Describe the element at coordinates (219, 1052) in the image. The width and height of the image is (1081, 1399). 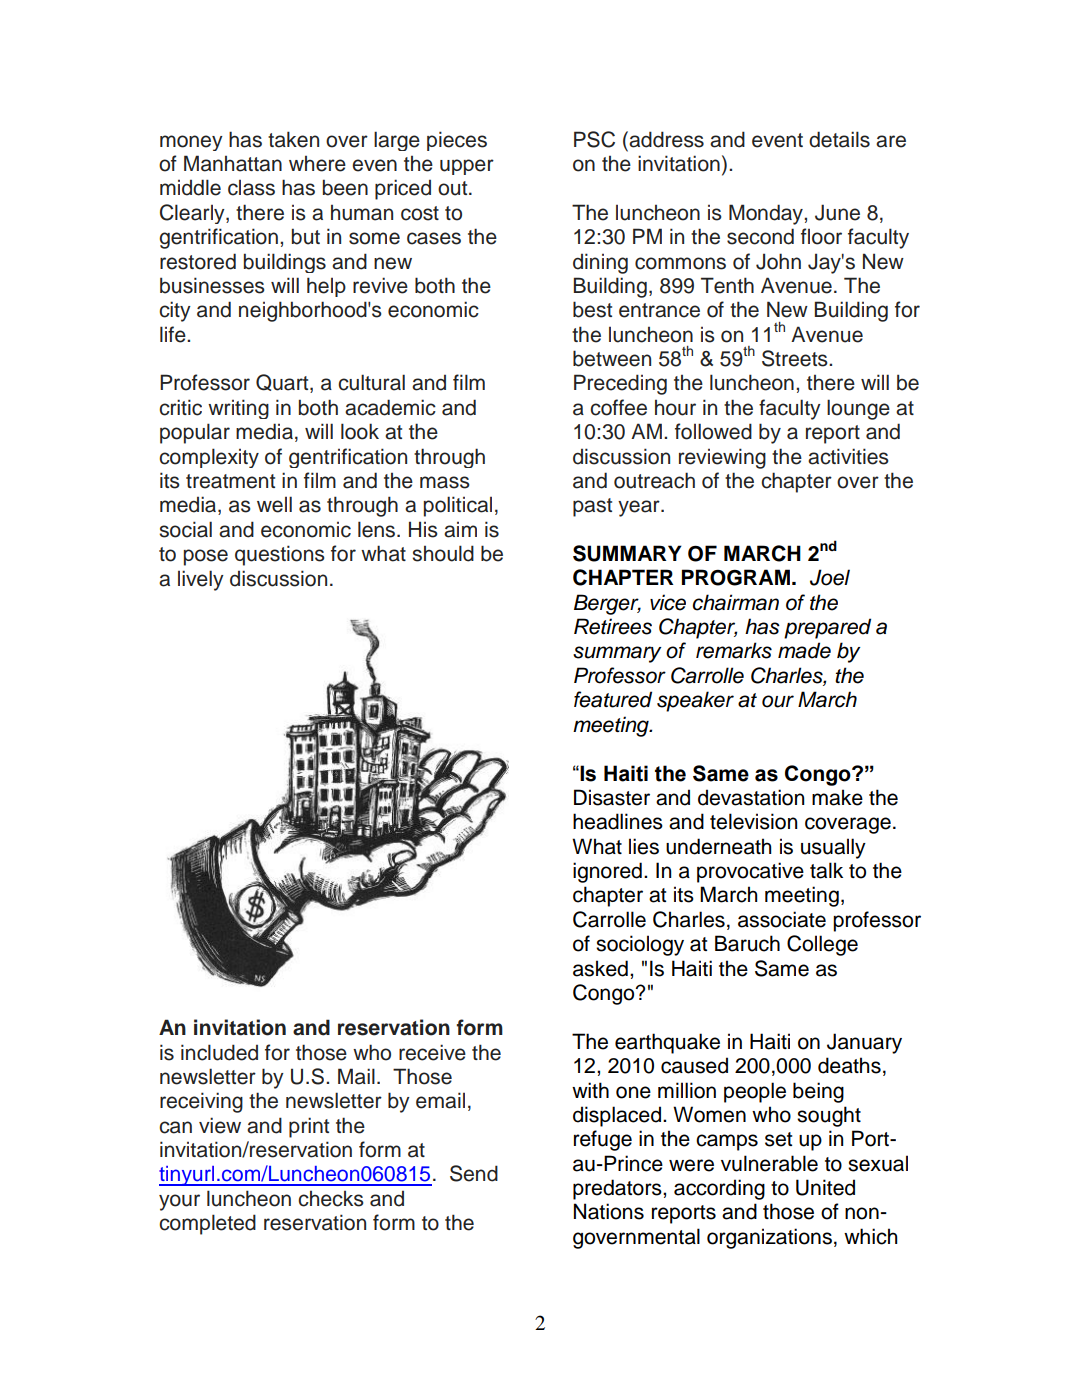
I see `included` at that location.
